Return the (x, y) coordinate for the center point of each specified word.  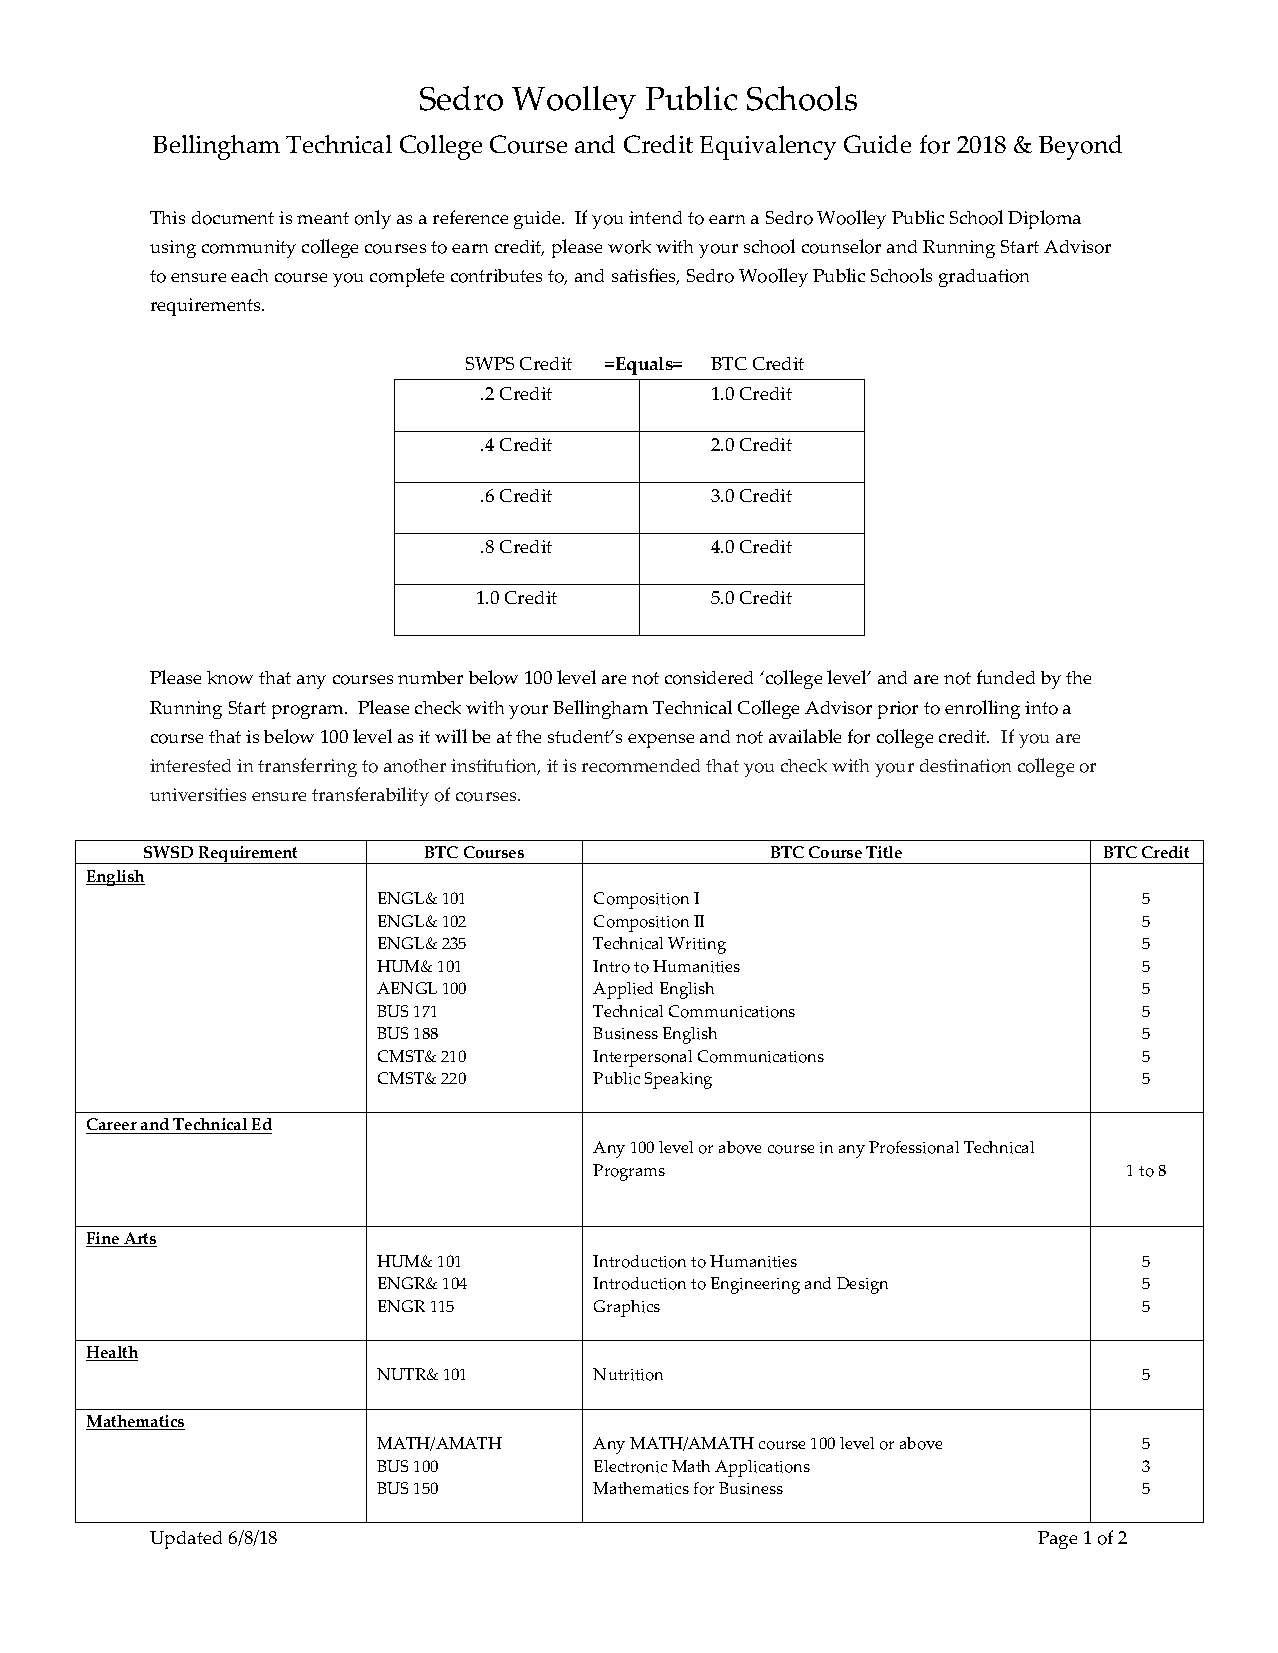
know (230, 678)
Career (112, 1126)
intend (655, 217)
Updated (186, 1540)
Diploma (1044, 219)
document (233, 218)
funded (1006, 677)
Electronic (630, 1466)
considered (709, 678)
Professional (914, 1147)
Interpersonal (642, 1058)
